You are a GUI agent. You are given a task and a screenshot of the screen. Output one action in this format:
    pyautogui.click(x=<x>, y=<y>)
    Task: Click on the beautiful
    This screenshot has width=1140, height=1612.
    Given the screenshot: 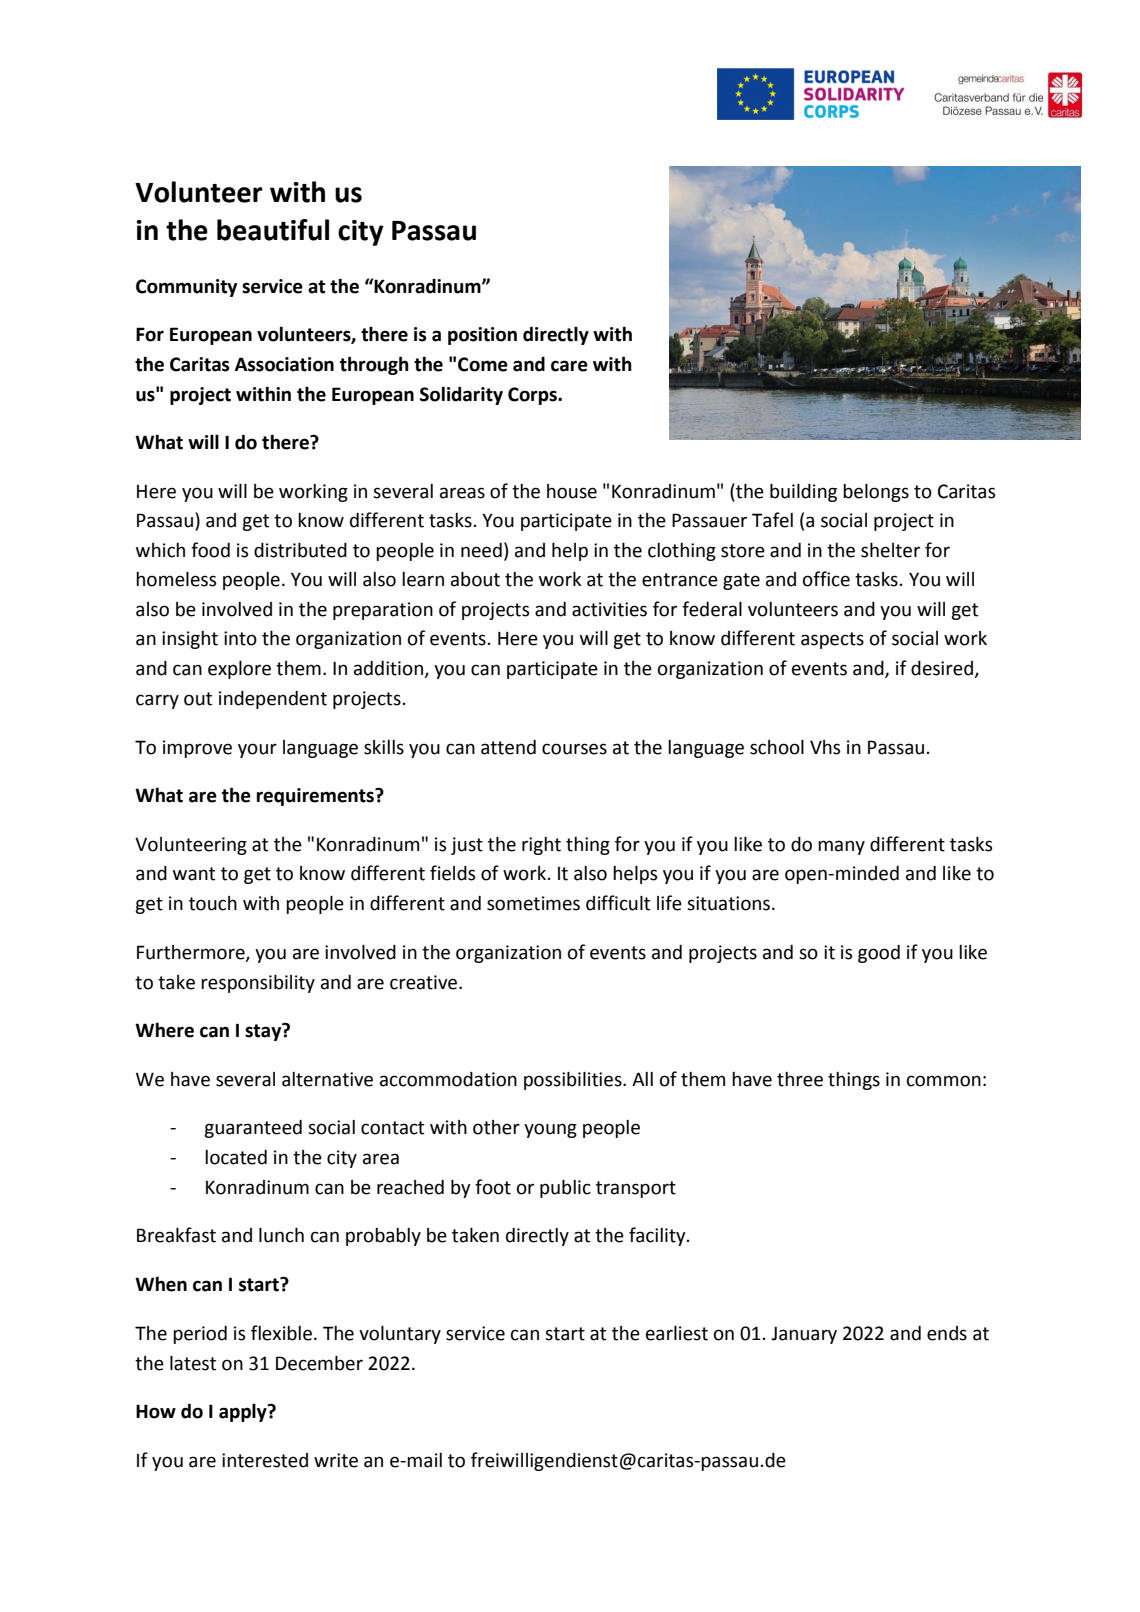 What is the action you would take?
    pyautogui.click(x=273, y=230)
